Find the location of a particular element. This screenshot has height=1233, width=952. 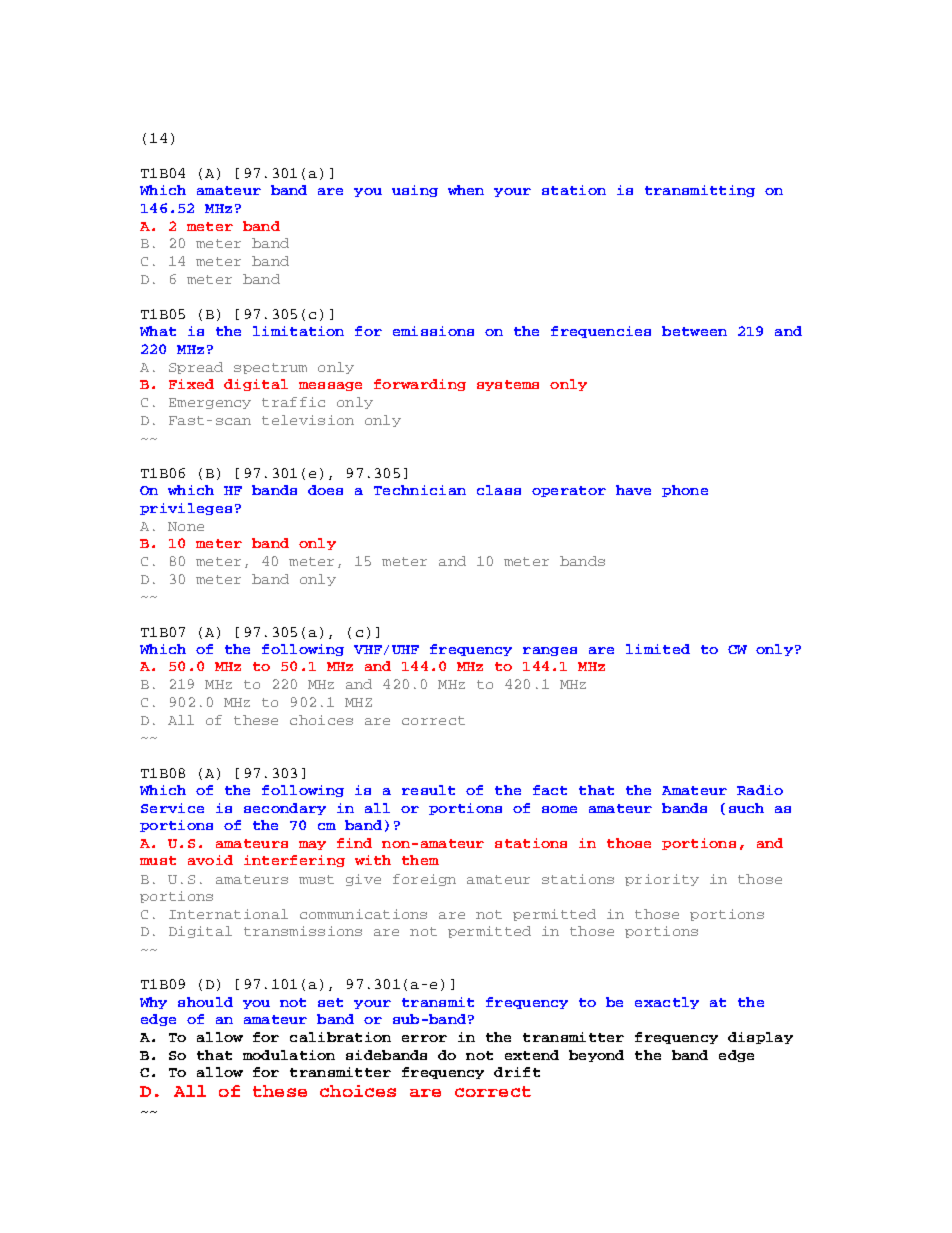

error is located at coordinates (424, 1038).
